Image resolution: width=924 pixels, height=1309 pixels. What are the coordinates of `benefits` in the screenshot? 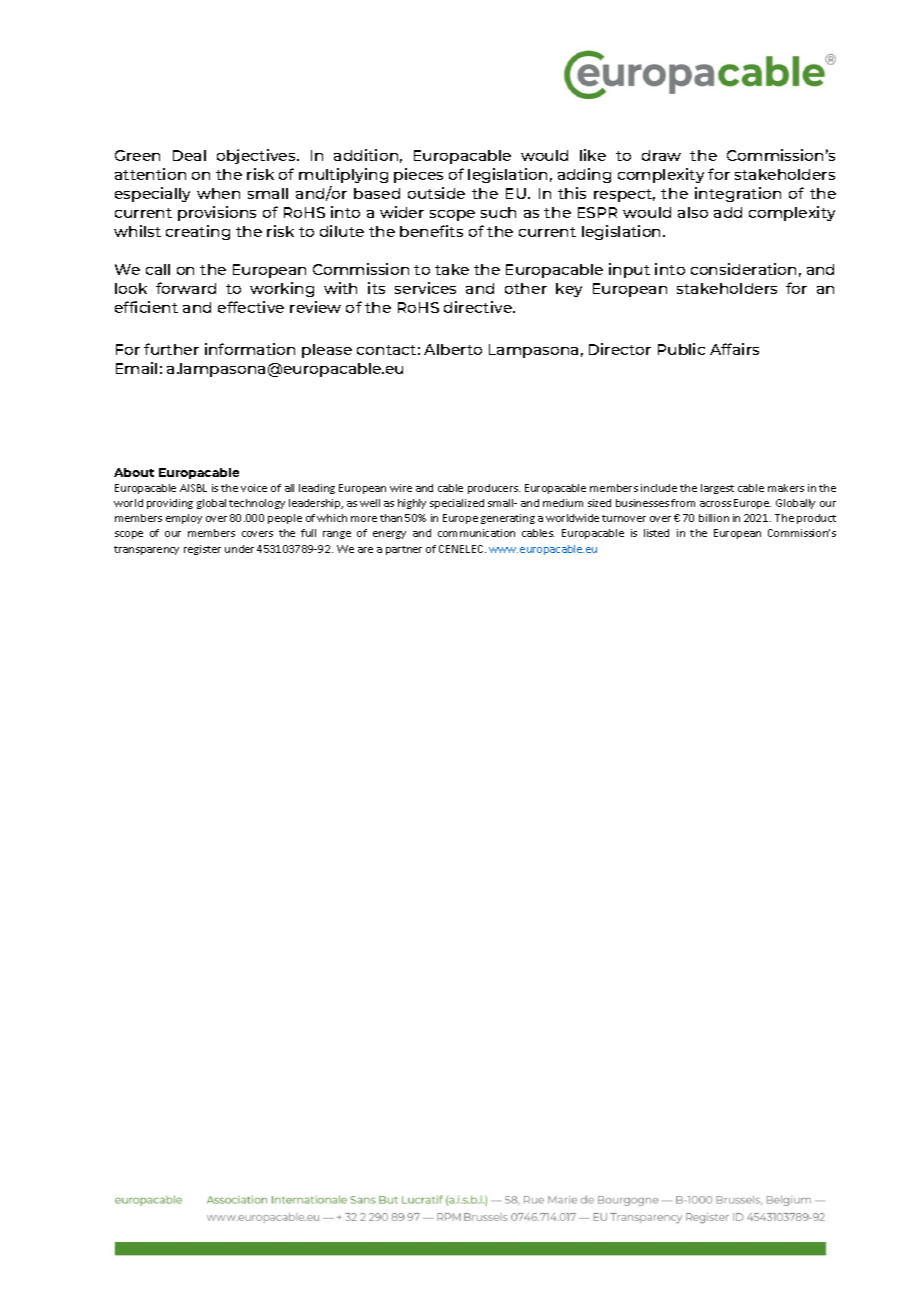 It's located at (431, 231).
